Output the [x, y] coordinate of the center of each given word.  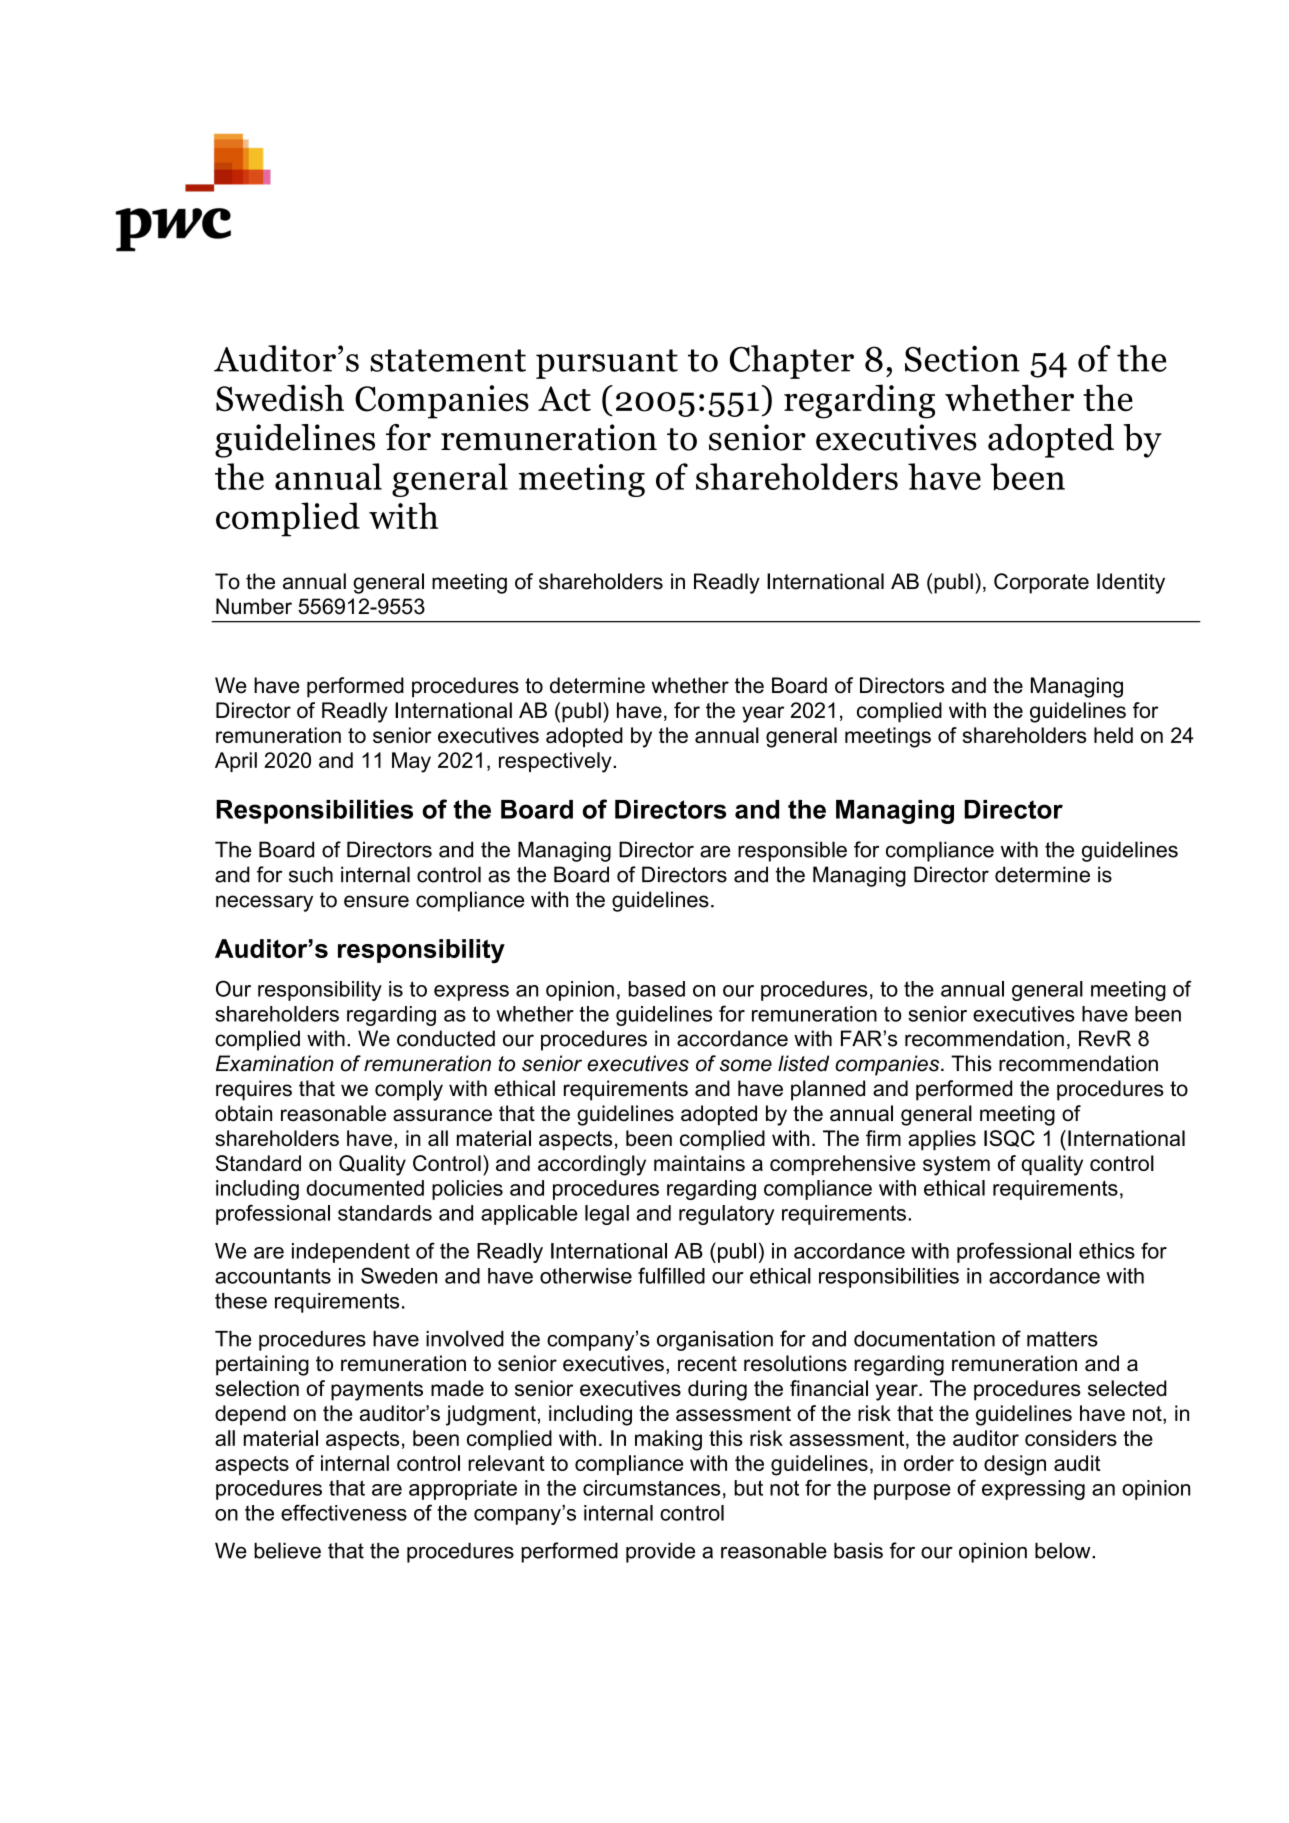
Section [962, 358]
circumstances [651, 1488]
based [657, 989]
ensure [376, 901]
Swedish [280, 398]
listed [803, 1063]
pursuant [607, 364]
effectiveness [344, 1512]
